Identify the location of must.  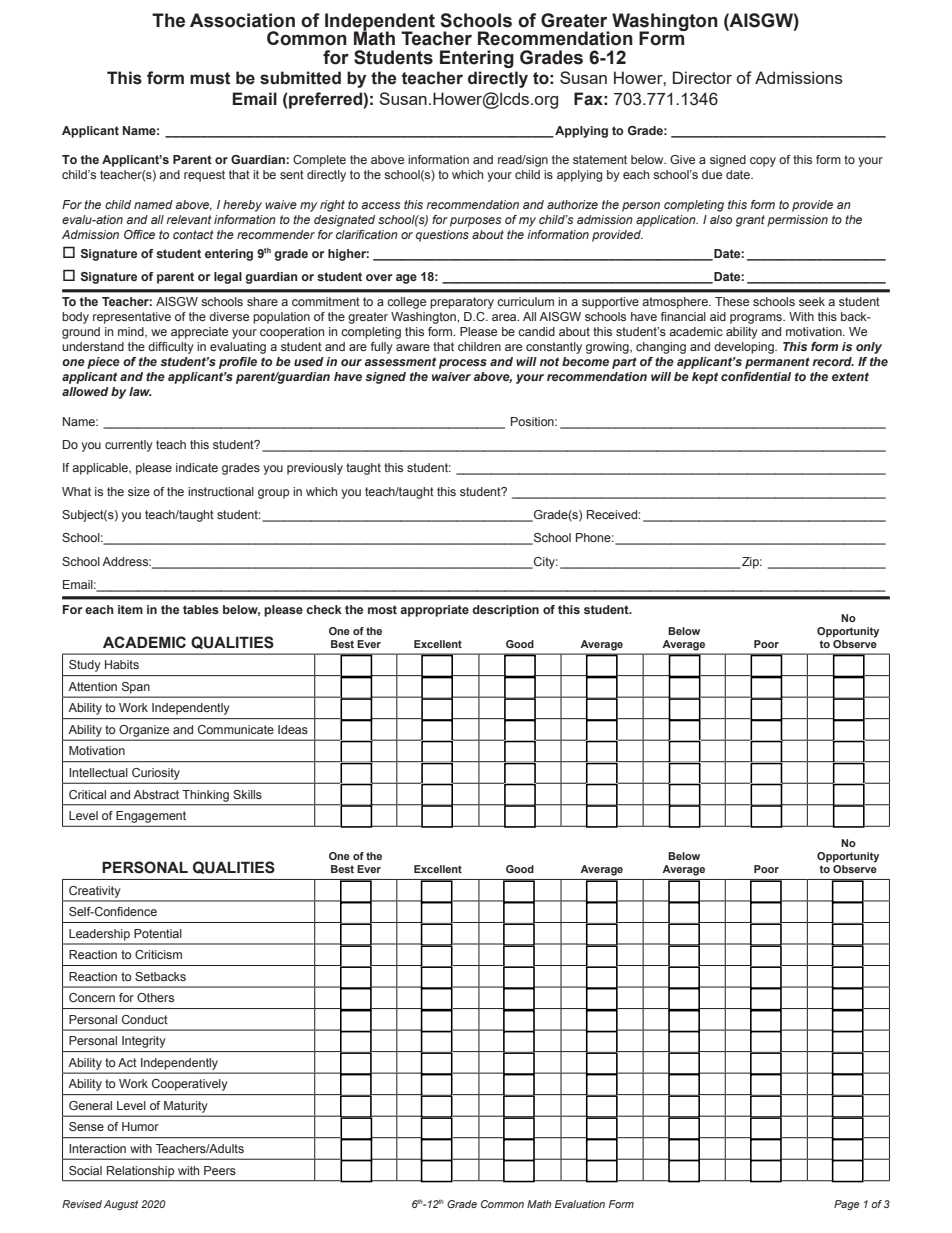
(210, 78).
